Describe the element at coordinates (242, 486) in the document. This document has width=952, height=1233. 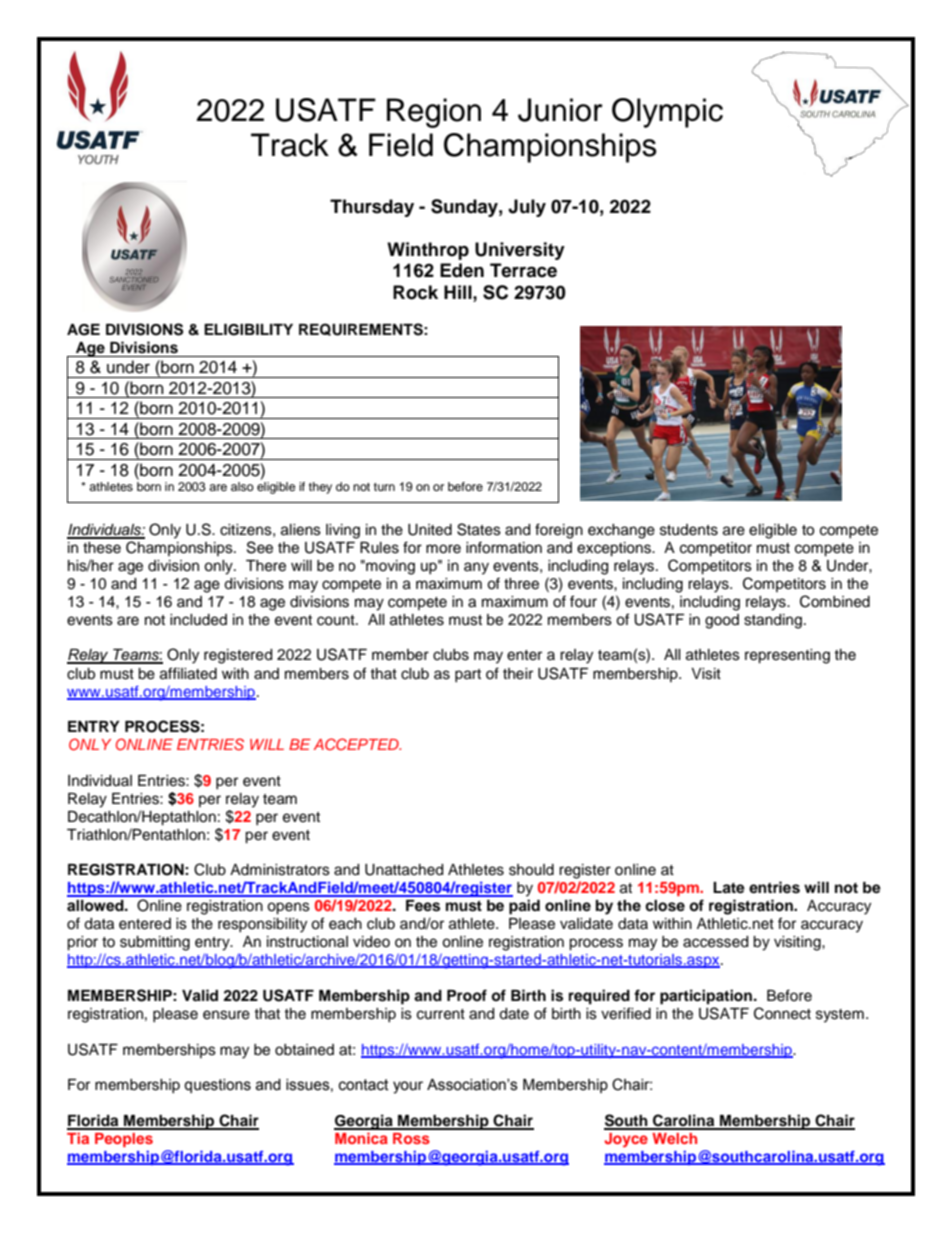
I see `also` at that location.
